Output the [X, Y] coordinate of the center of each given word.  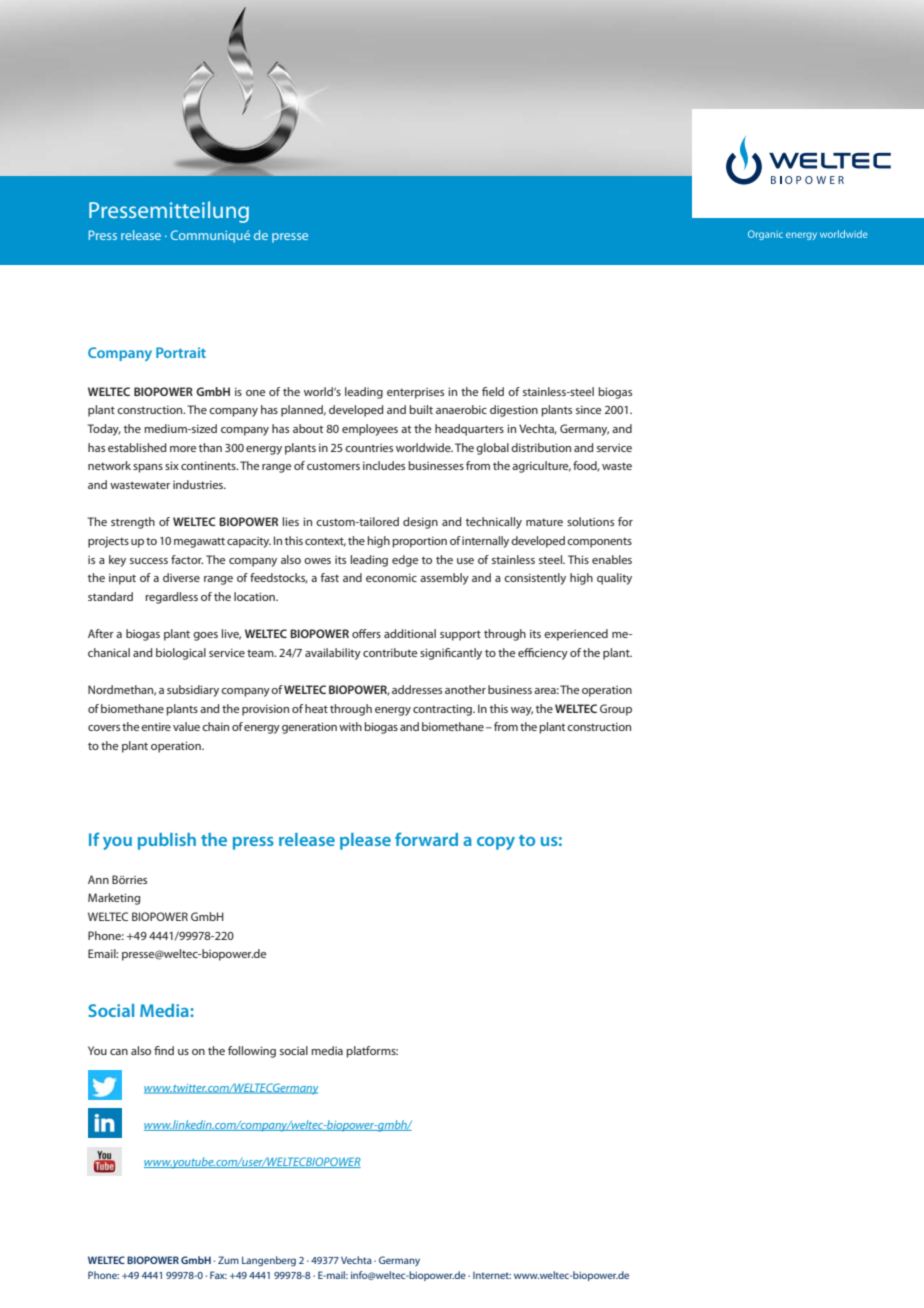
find [164, 1050]
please [365, 841]
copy [496, 843]
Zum [228, 1260]
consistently [535, 579]
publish [167, 841]
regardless [171, 598]
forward [426, 839]
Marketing [114, 899]
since [588, 409]
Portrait [181, 352]
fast [330, 577]
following [252, 1052]
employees [370, 430]
